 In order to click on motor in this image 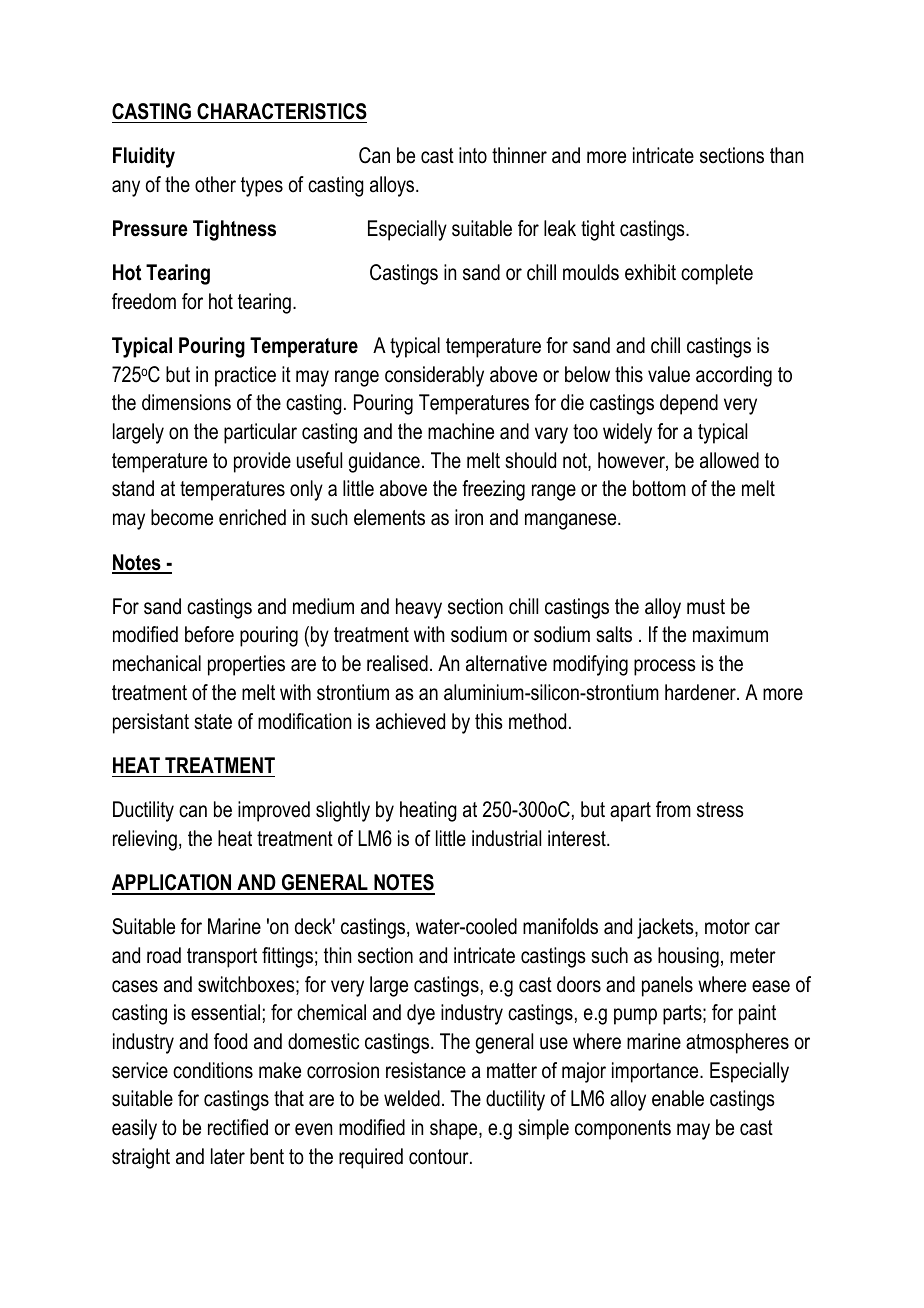, I will do `click(727, 927)`.
